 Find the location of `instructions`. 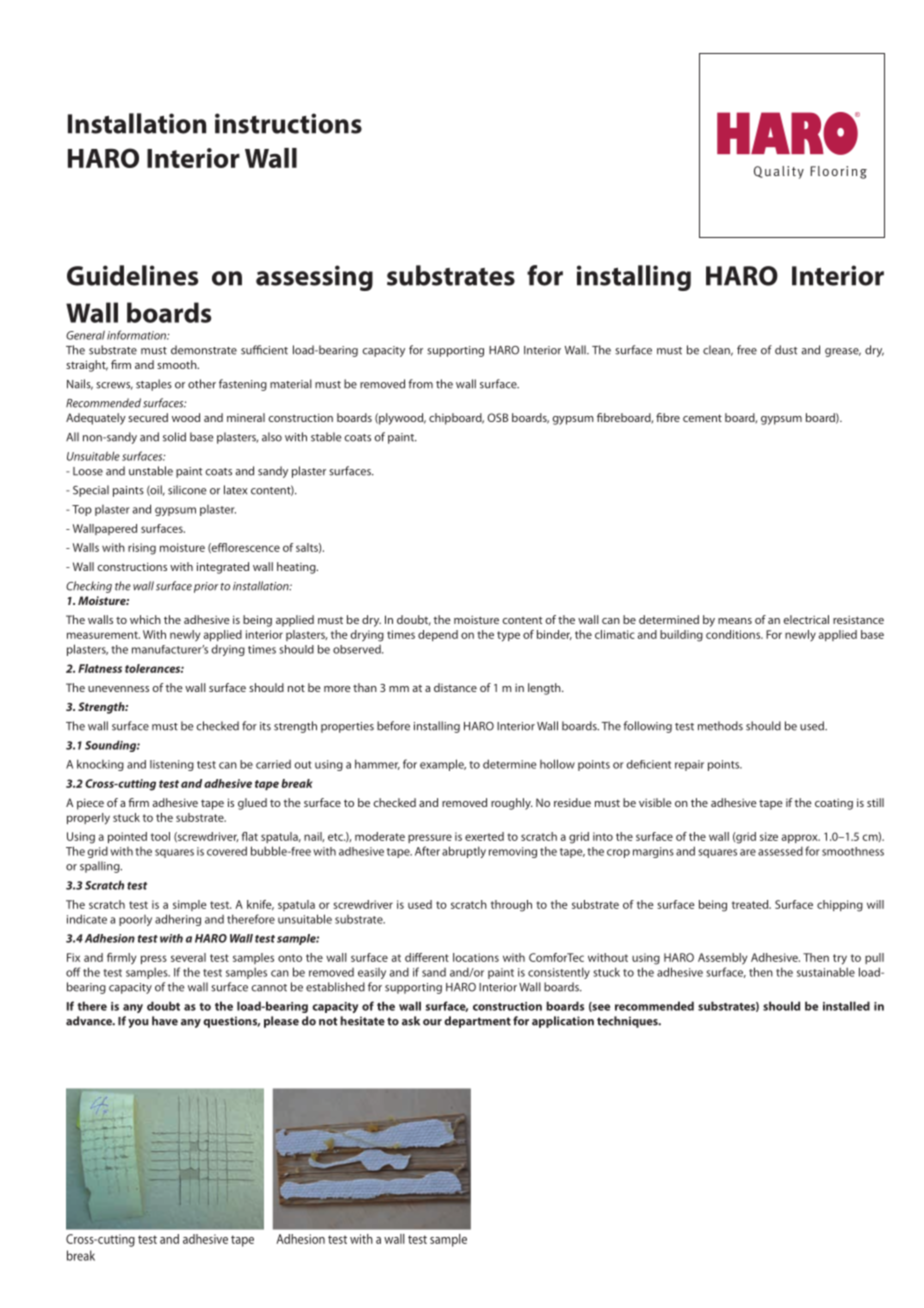

instructions is located at coordinates (288, 123).
